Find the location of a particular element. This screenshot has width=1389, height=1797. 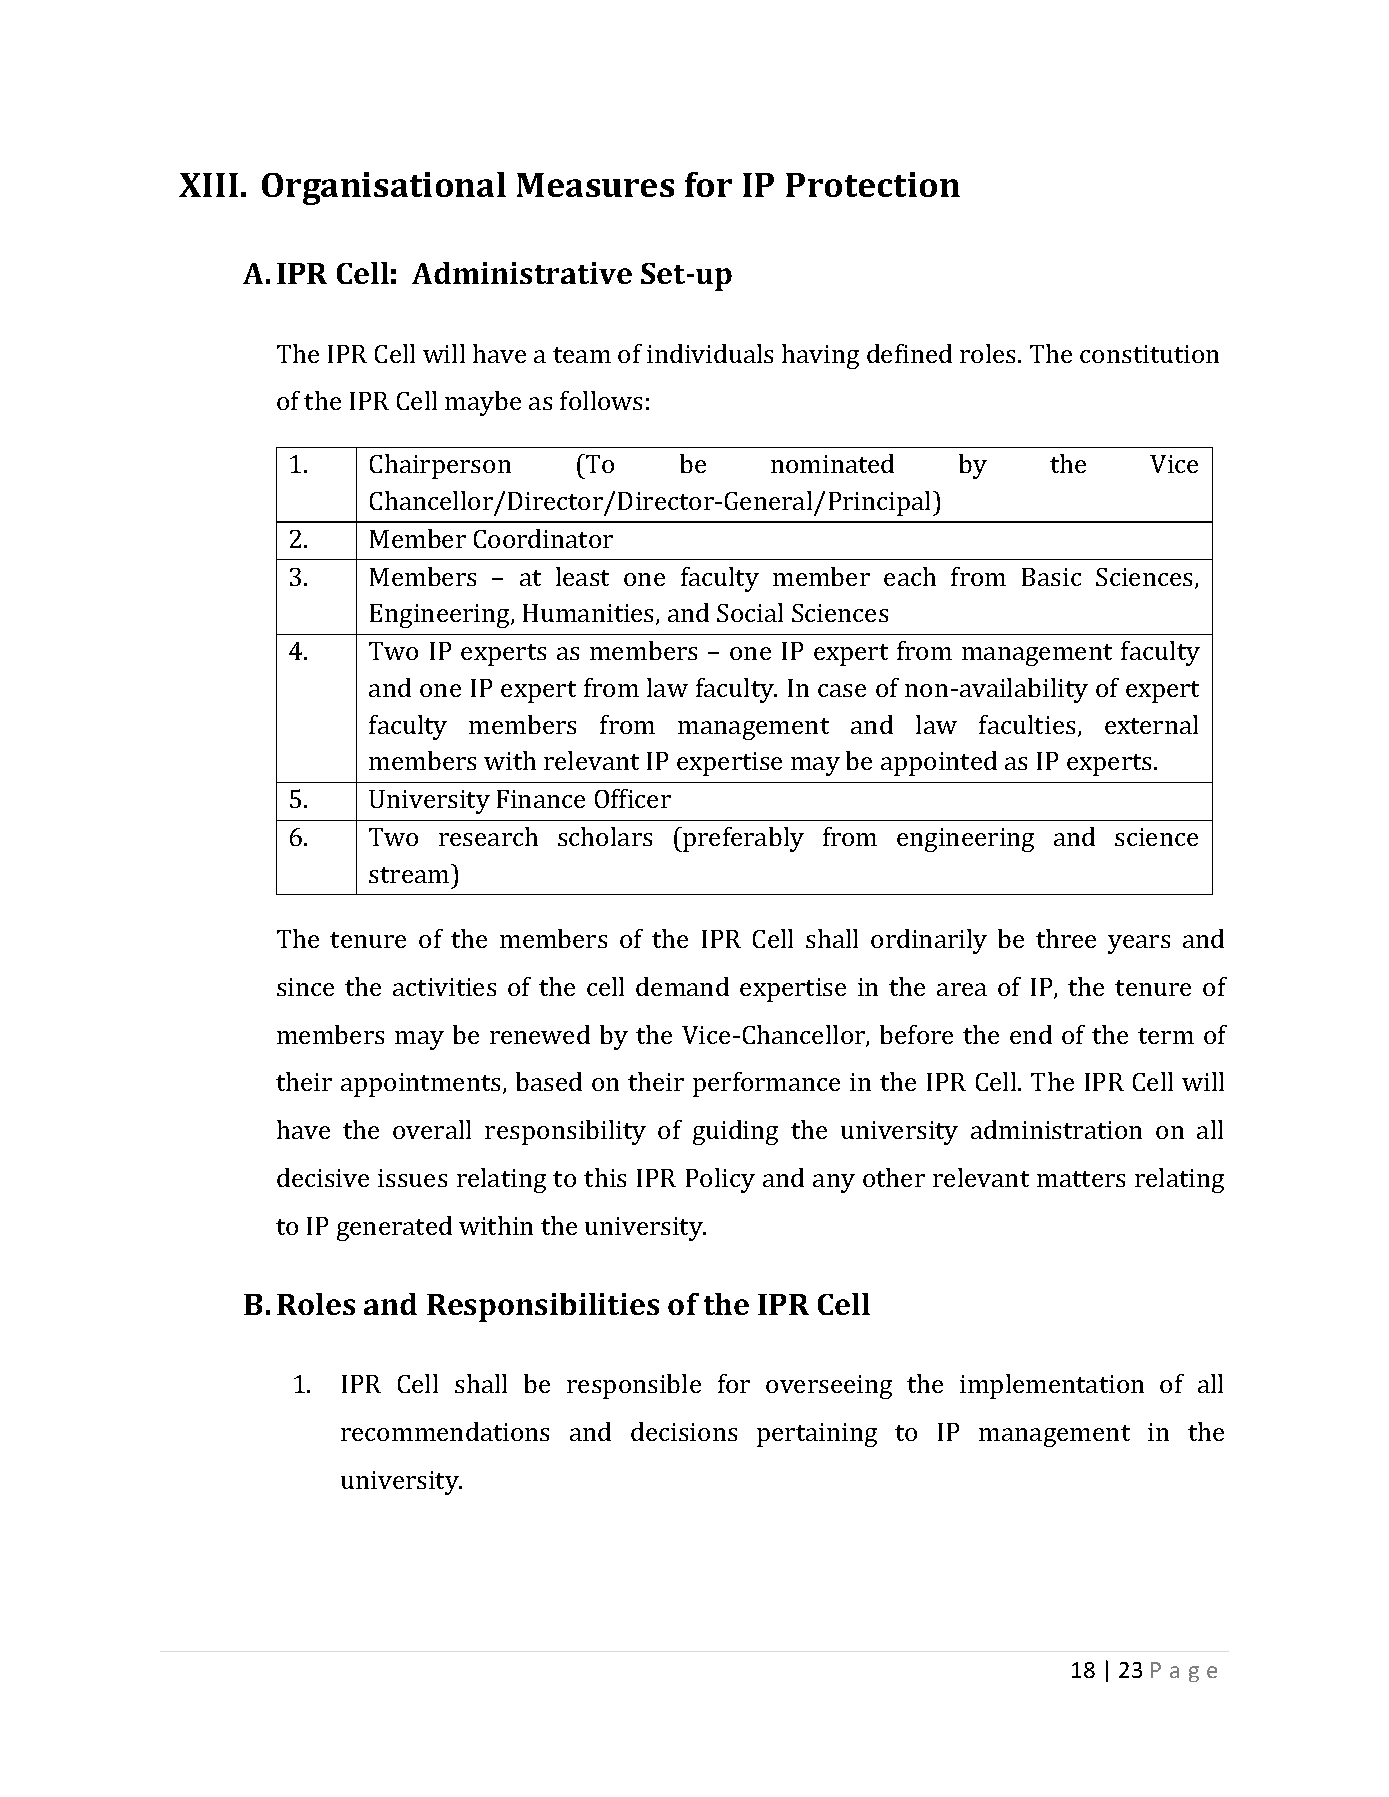

Coordinator is located at coordinates (543, 538).
